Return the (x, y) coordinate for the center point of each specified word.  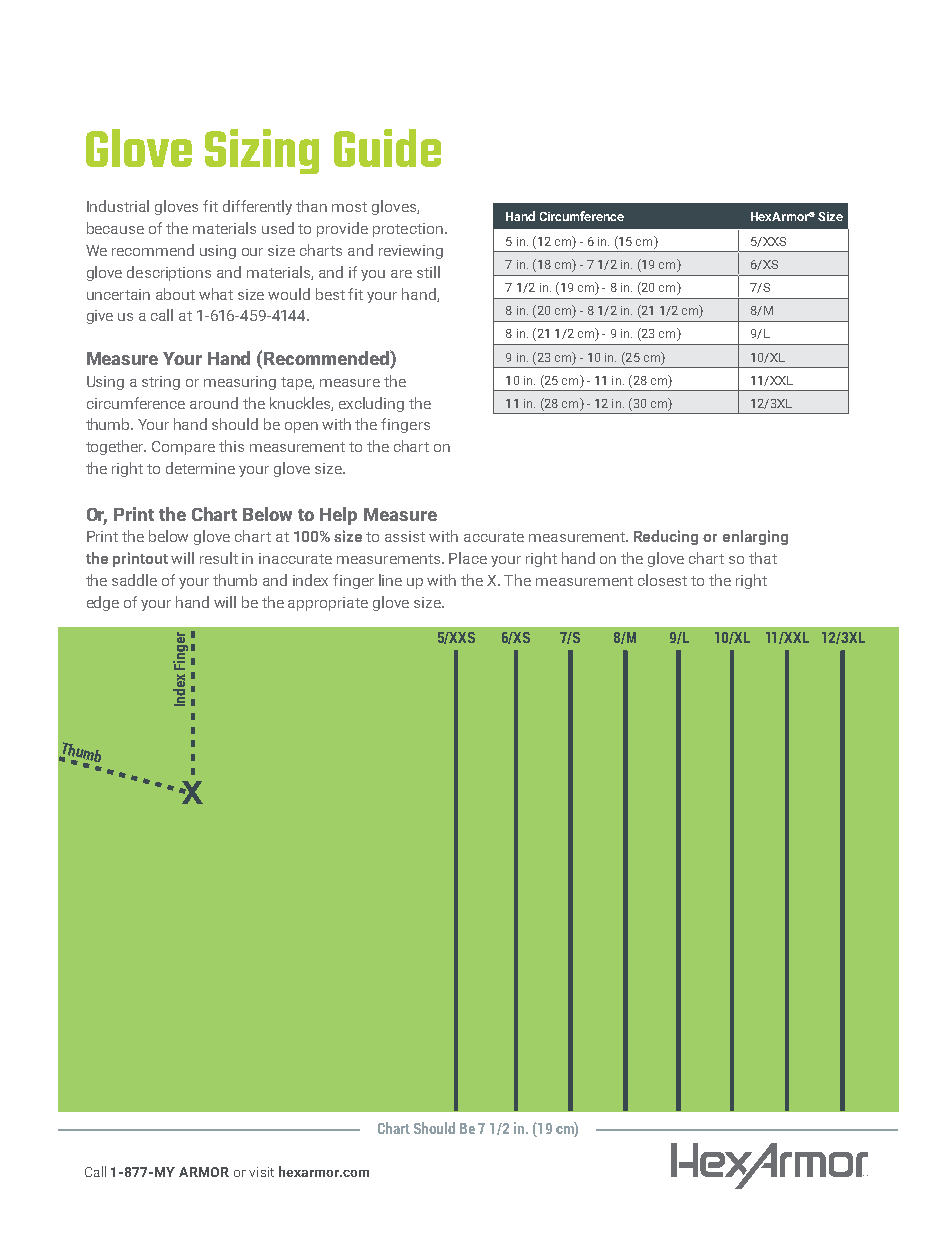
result (219, 558)
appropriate (328, 604)
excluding (371, 404)
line (390, 580)
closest (662, 580)
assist (405, 536)
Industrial (118, 206)
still (428, 272)
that (763, 558)
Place (468, 558)
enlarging (755, 537)
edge (103, 603)
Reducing (666, 537)
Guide (387, 148)
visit (261, 1172)
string (161, 383)
